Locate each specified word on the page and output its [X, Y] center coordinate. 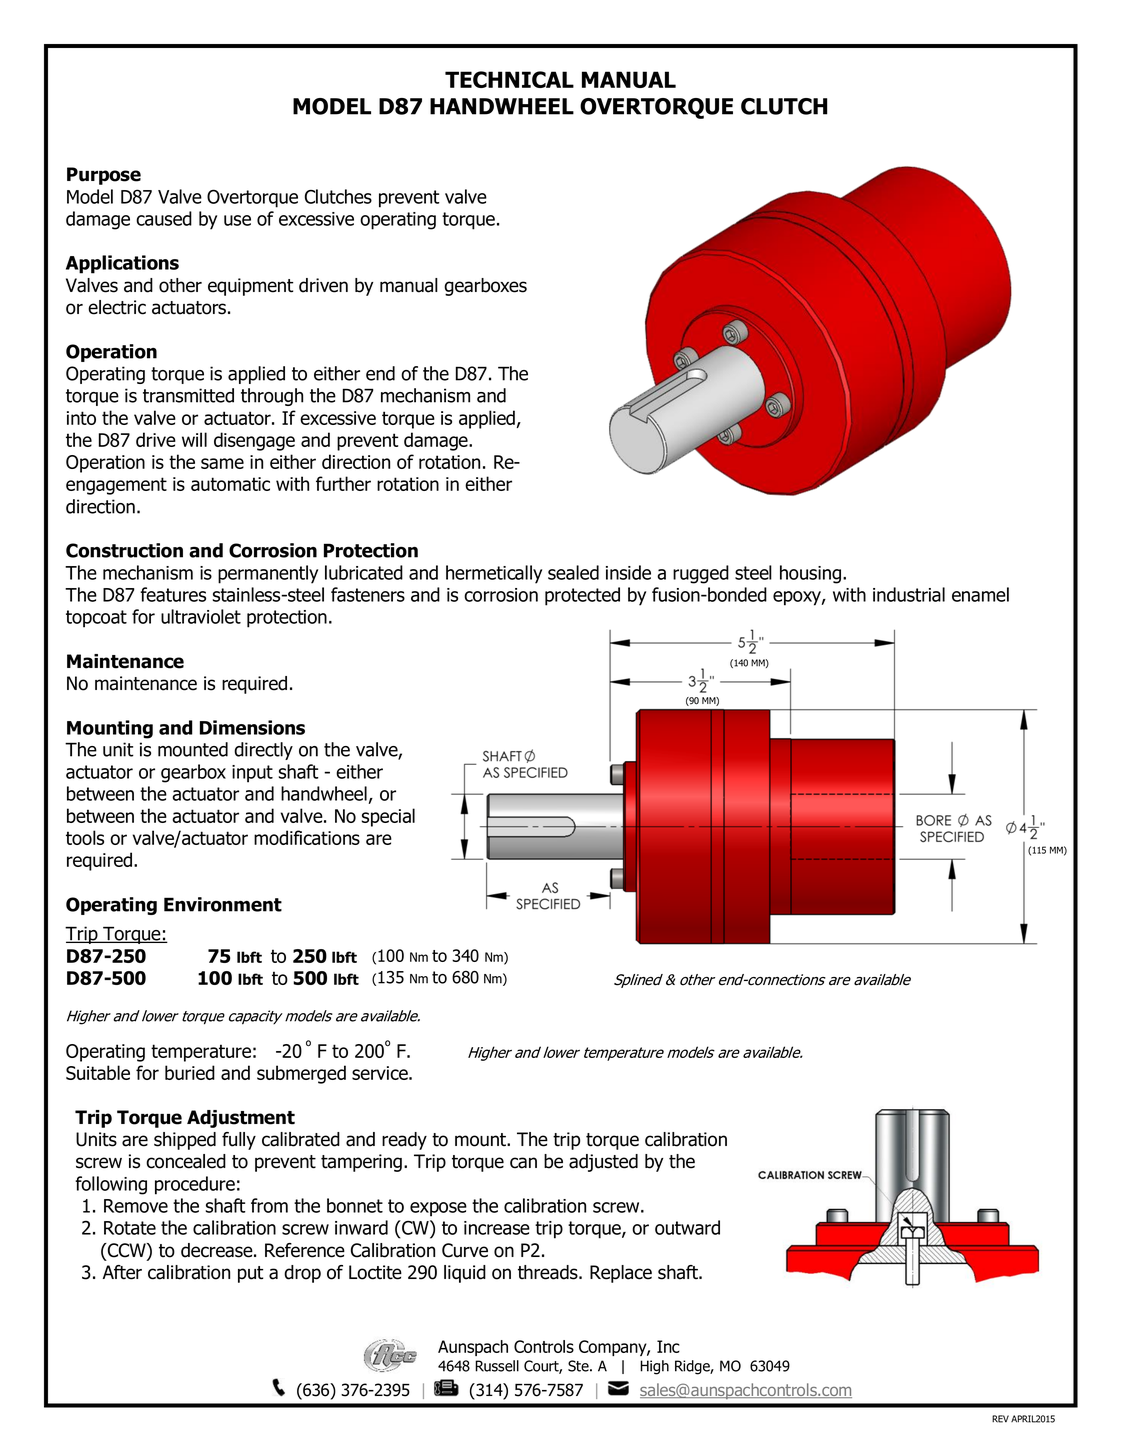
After [122, 1272]
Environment [223, 904]
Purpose [104, 176]
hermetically [494, 574]
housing [810, 574]
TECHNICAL [509, 79]
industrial [909, 594]
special [388, 817]
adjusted [603, 1163]
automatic [230, 484]
